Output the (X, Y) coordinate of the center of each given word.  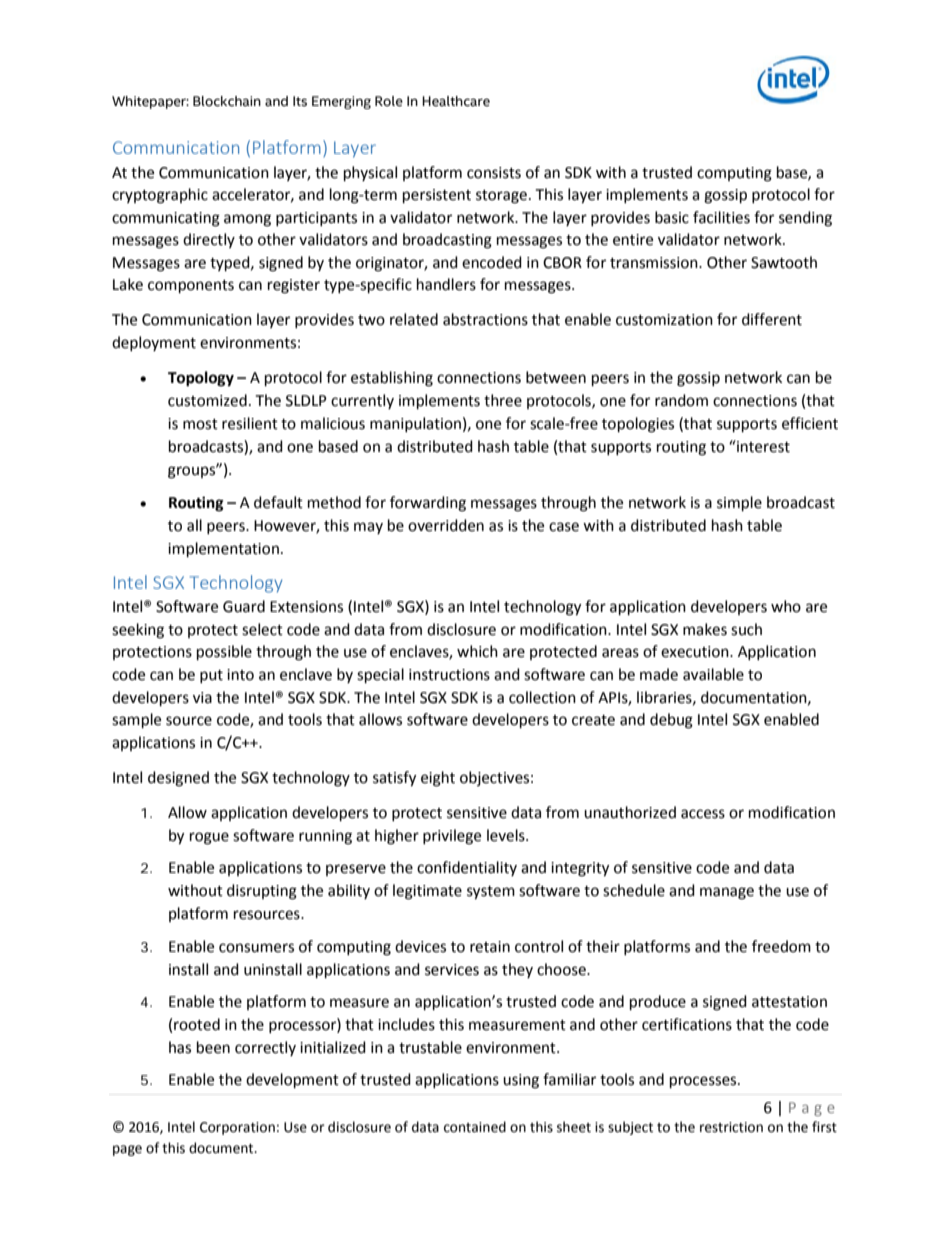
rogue (209, 838)
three (503, 400)
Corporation (237, 1128)
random (681, 400)
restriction (731, 1127)
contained (475, 1127)
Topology (201, 379)
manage (727, 893)
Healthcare (456, 101)
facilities (721, 217)
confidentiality (467, 868)
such (746, 629)
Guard (244, 606)
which (477, 651)
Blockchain (227, 101)
